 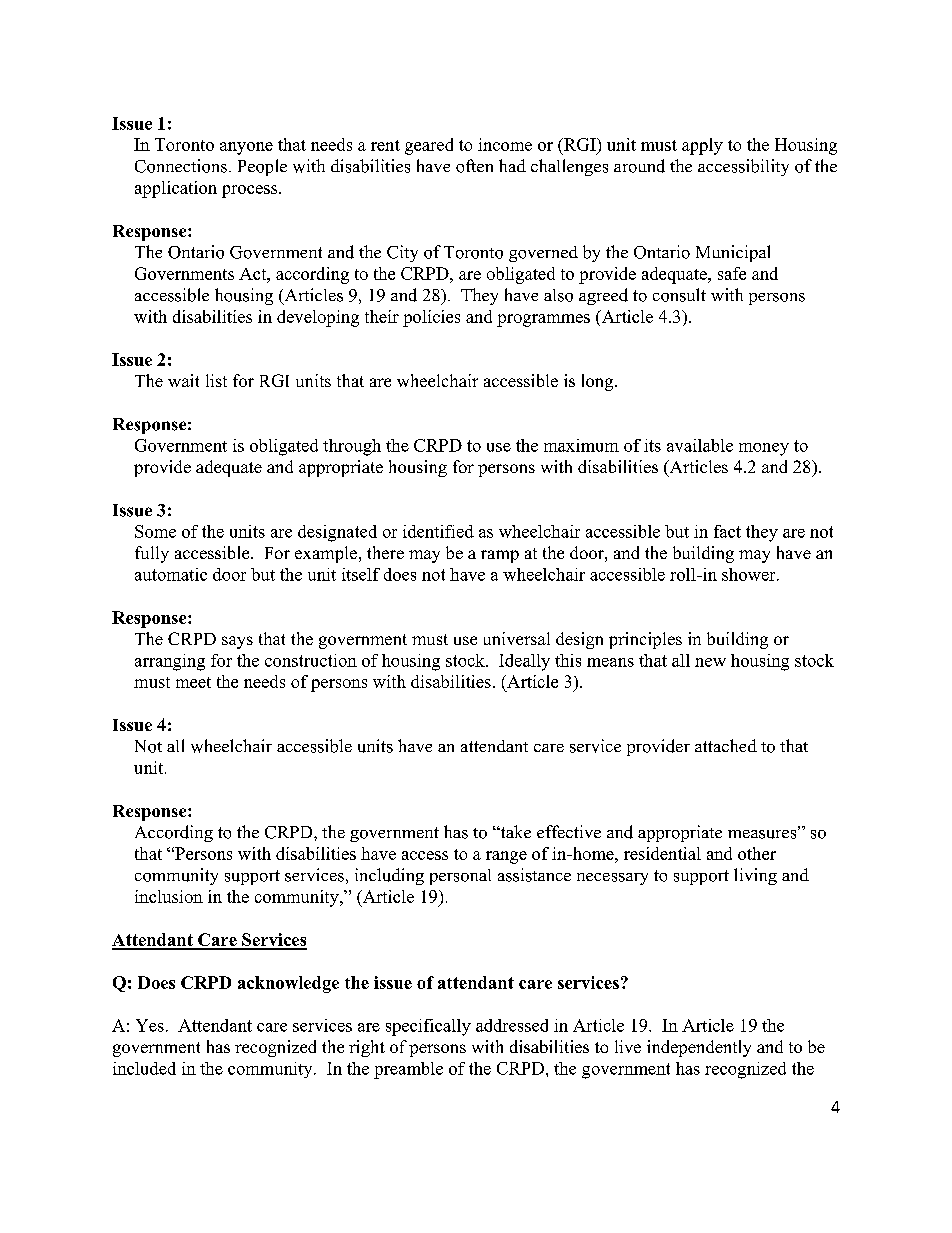 I want to click on identified, so click(x=438, y=531).
